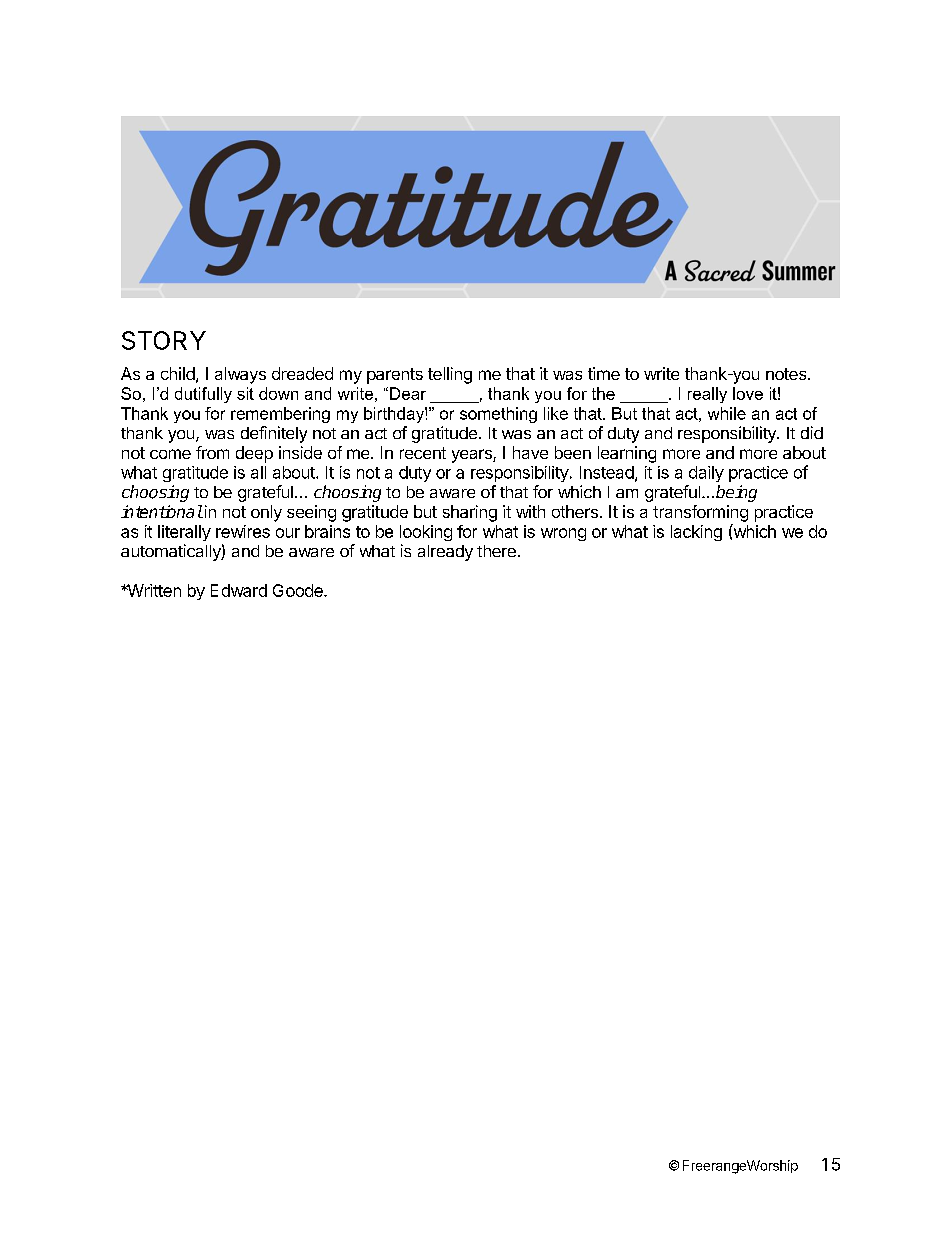  Describe the element at coordinates (164, 340) in the screenshot. I see `STORY` at that location.
